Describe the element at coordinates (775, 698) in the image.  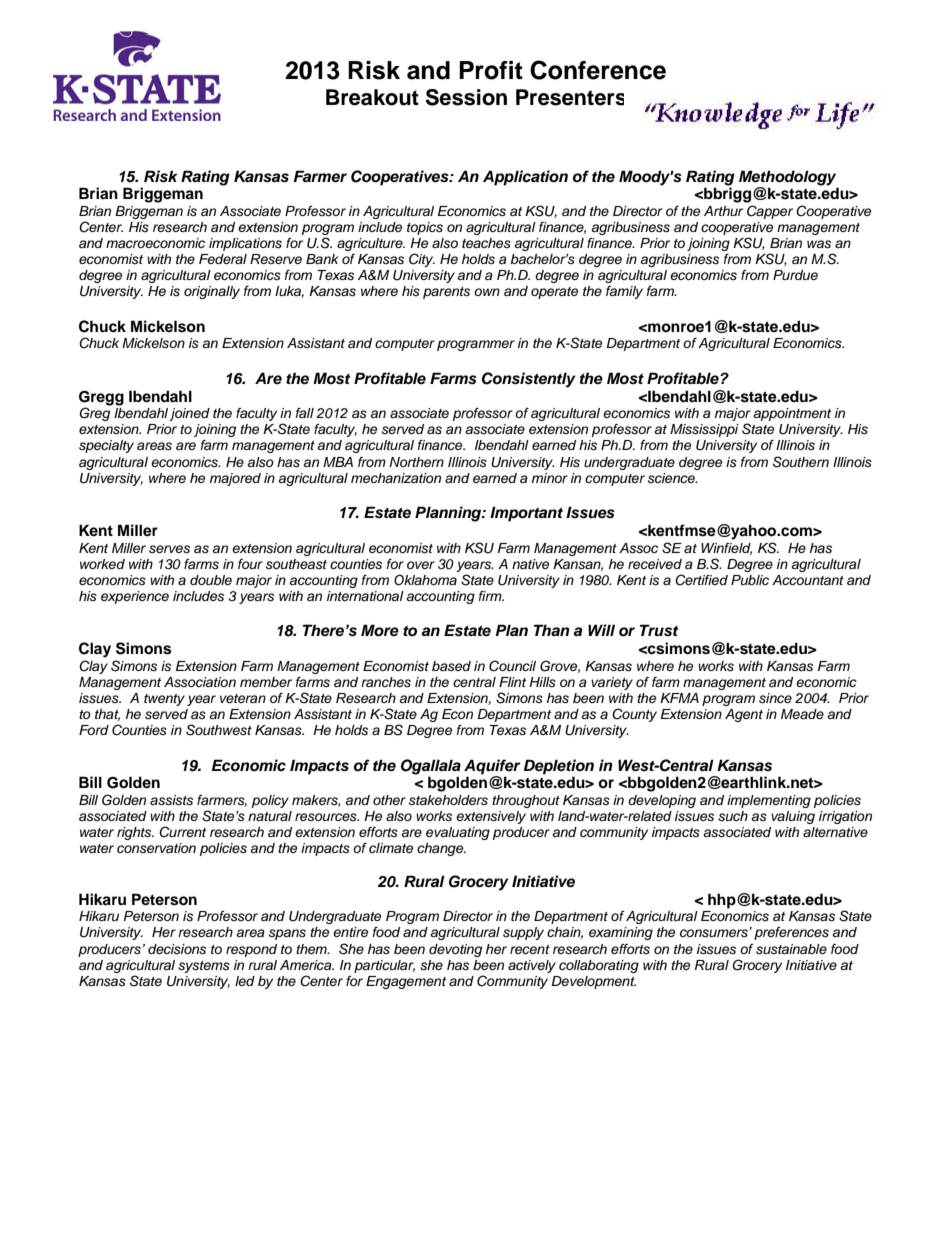
I see `since` at that location.
